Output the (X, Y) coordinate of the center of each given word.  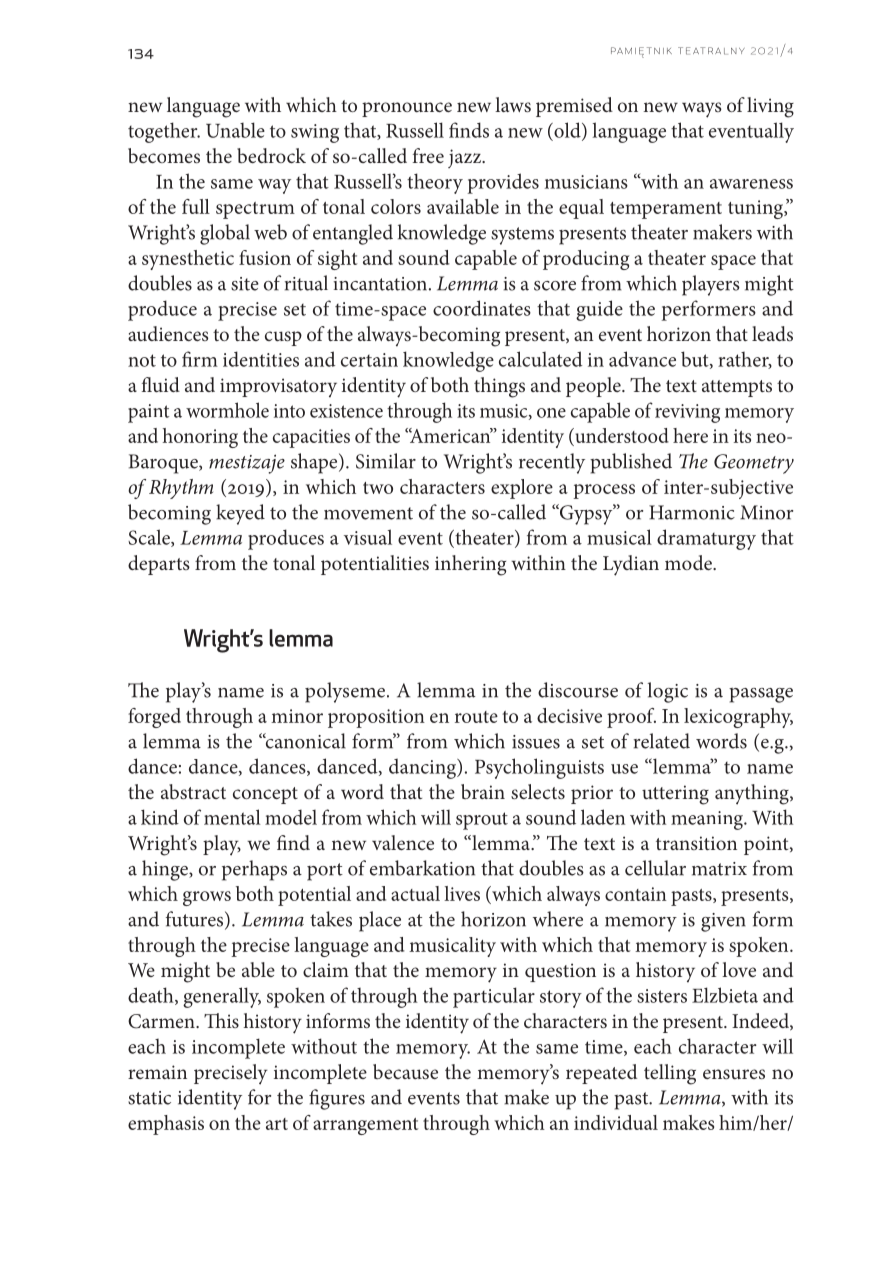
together (164, 132)
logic (668, 692)
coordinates (482, 308)
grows (207, 898)
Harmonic (692, 512)
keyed (240, 514)
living (770, 107)
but (696, 360)
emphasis (166, 1125)
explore (522, 489)
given (723, 922)
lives (462, 893)
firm (200, 359)
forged (154, 718)
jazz (466, 158)
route (476, 717)
